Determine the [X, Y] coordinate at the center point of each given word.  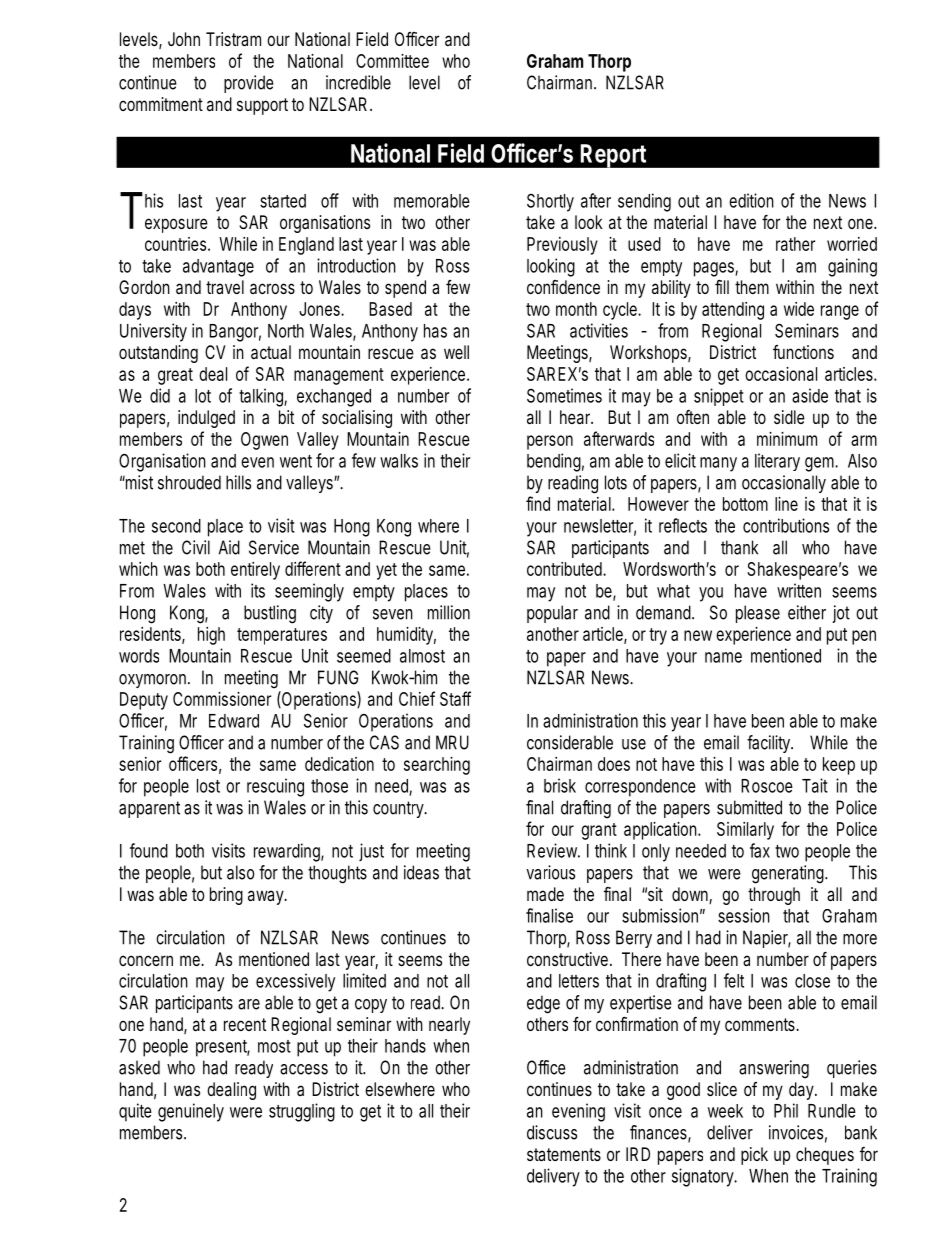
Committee [392, 61]
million [449, 612]
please [758, 614]
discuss [552, 1132]
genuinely [191, 1112]
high [211, 636]
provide [249, 84]
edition [751, 200]
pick [754, 1156]
